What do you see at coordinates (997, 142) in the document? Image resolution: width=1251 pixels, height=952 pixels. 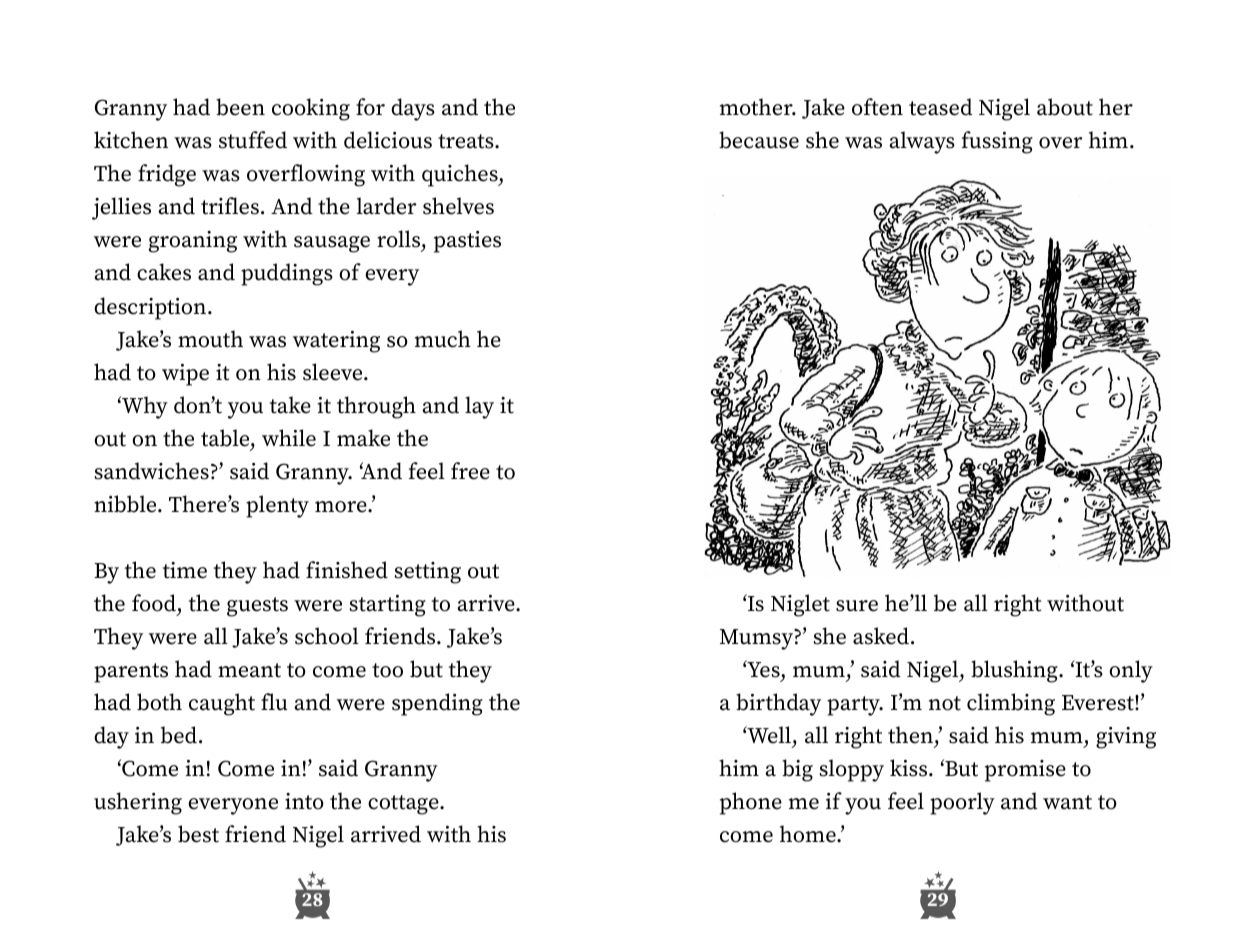 I see `fussing` at bounding box center [997, 142].
